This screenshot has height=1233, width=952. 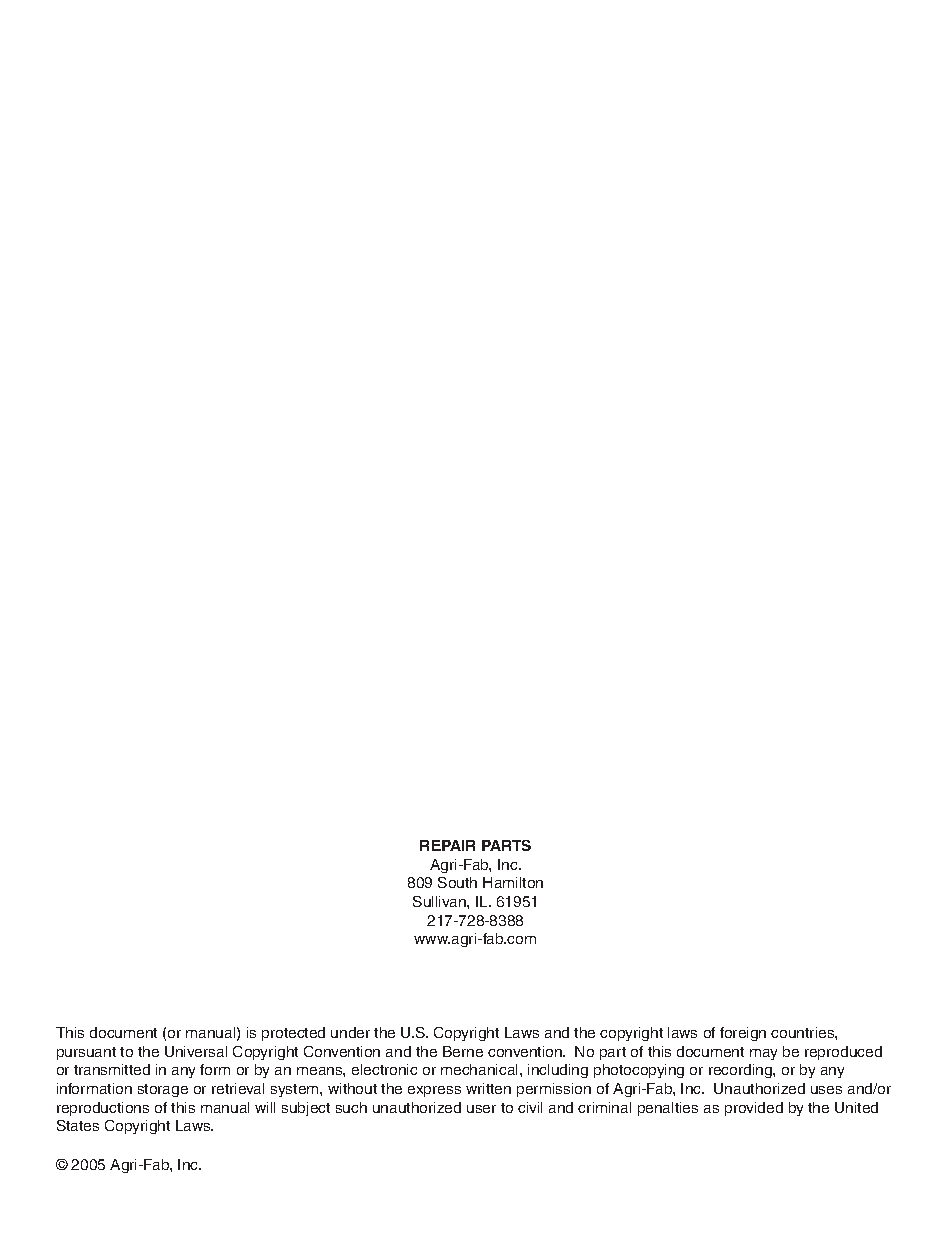 What do you see at coordinates (447, 845) in the screenshot?
I see `REPAIR` at bounding box center [447, 845].
